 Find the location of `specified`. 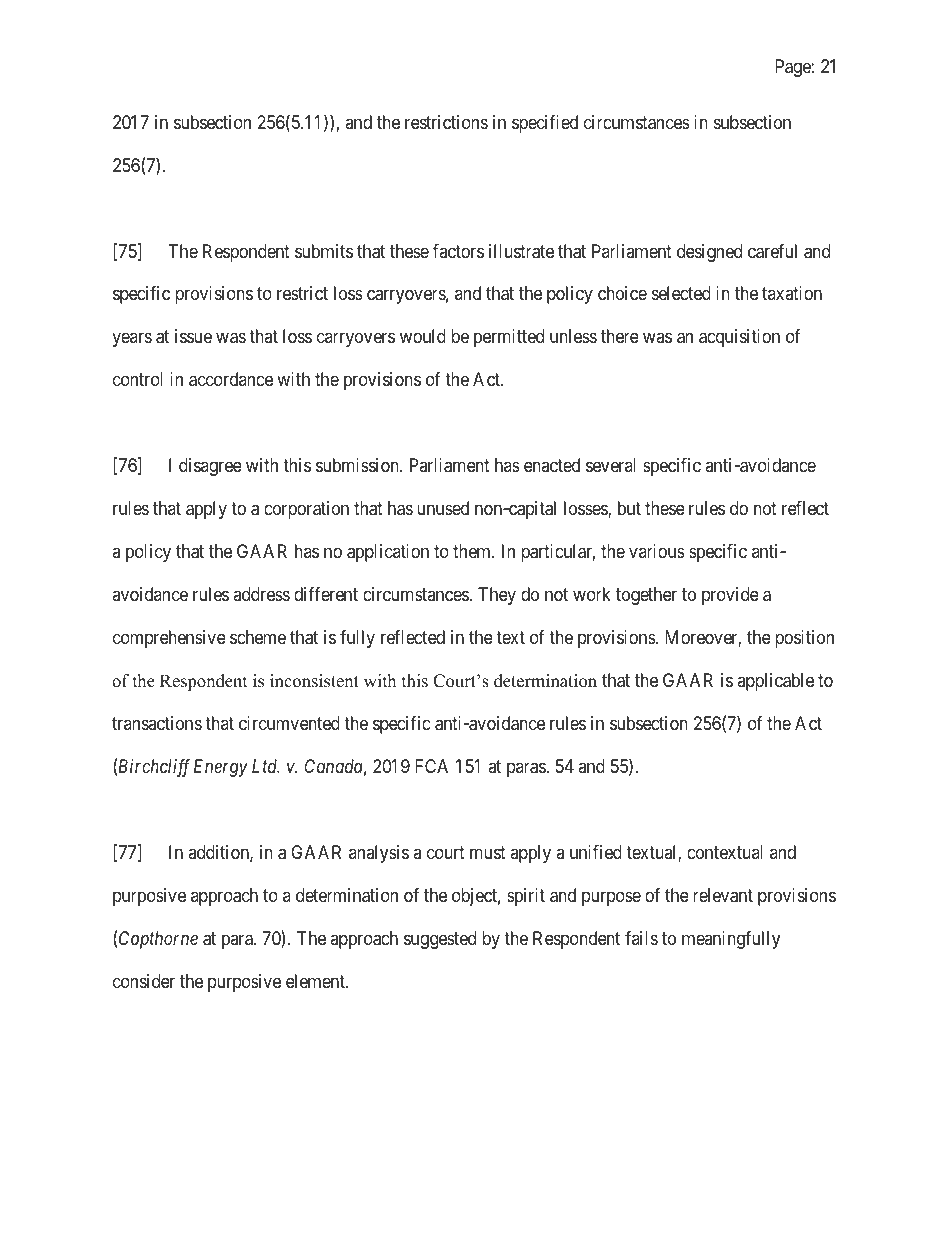

specified is located at coordinates (545, 124).
